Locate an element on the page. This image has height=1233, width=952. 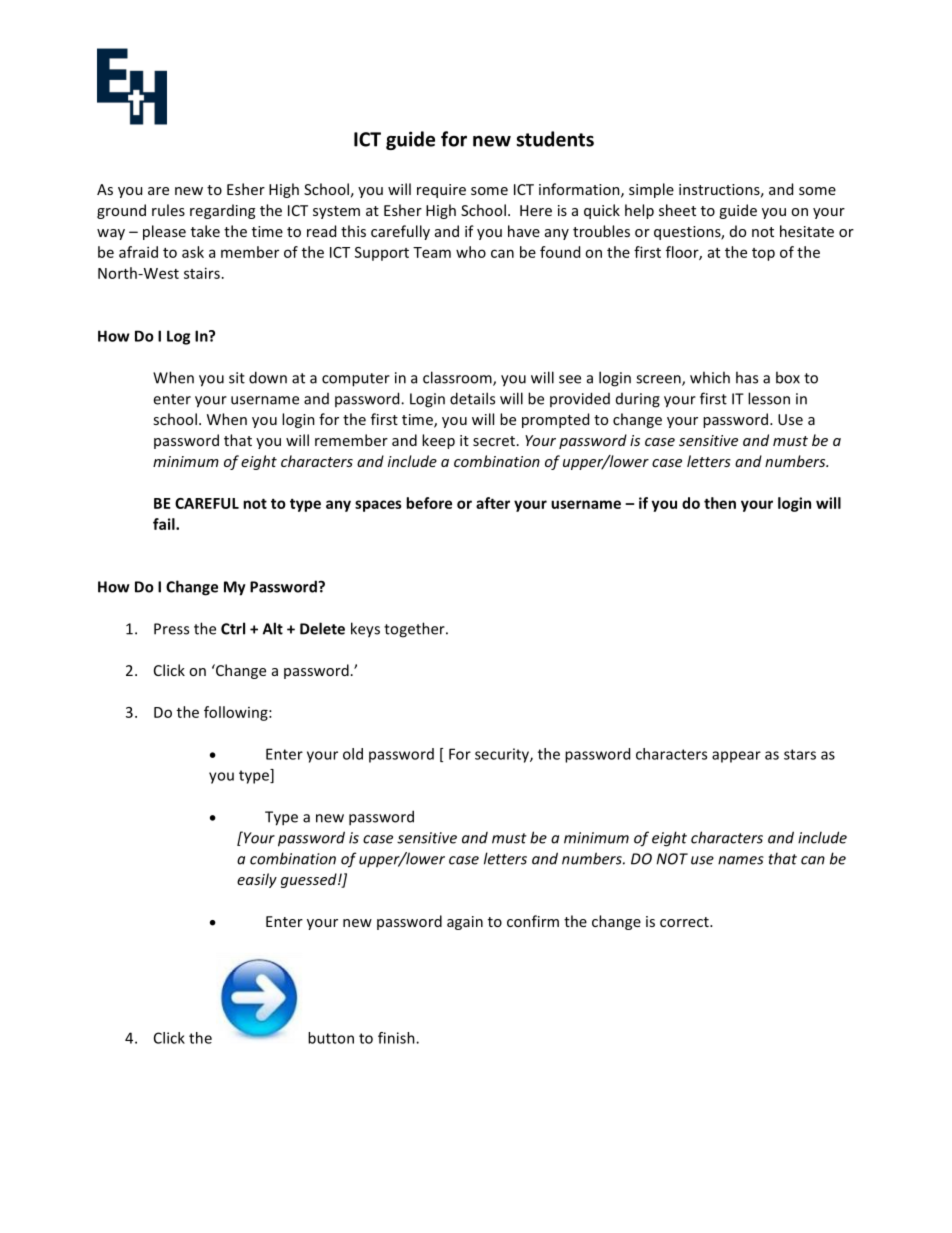
fail is located at coordinates (165, 524).
